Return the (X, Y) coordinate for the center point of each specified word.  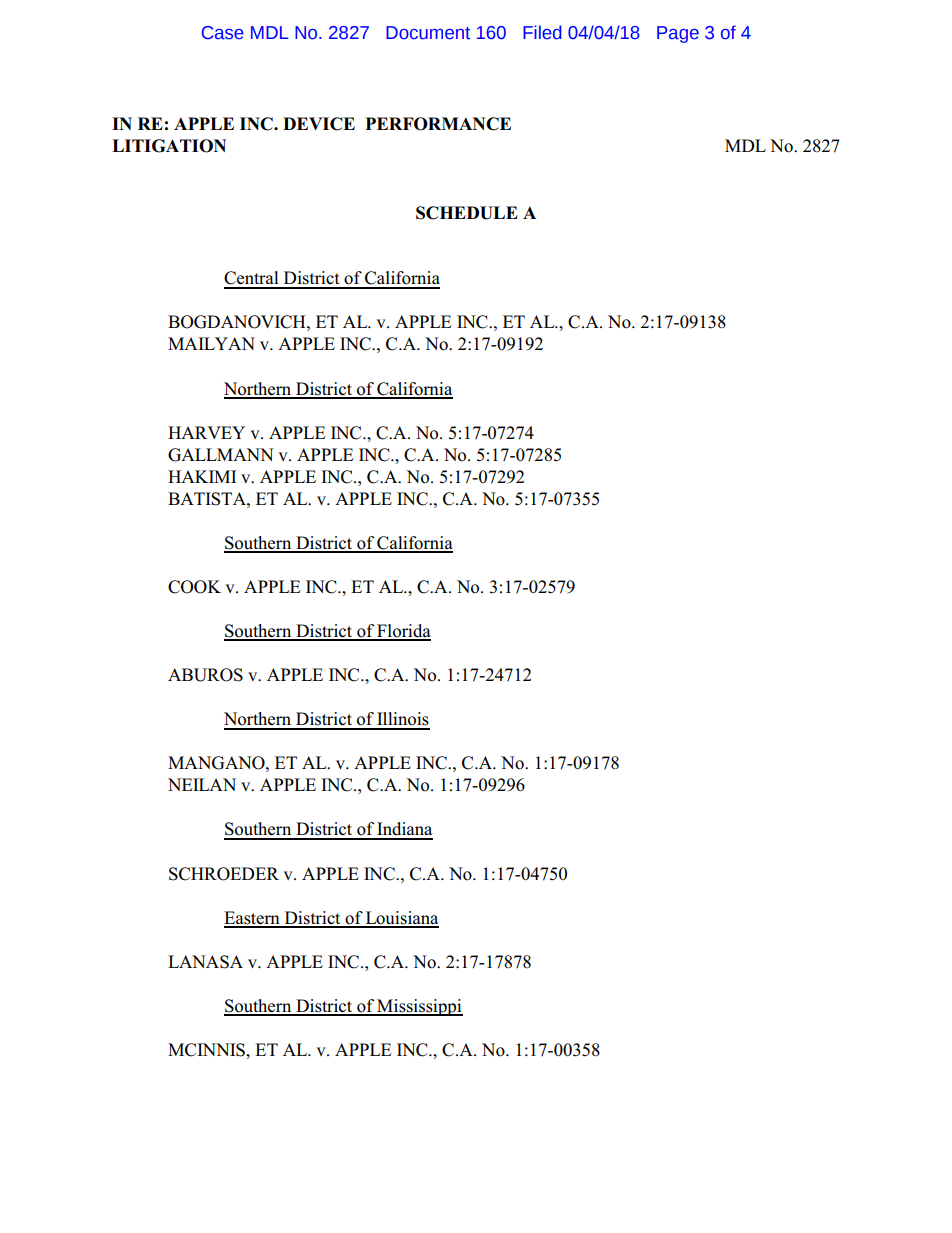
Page (678, 34)
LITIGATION (169, 146)
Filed (542, 32)
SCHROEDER (224, 874)
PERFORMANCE (438, 124)
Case (223, 33)
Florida (403, 632)
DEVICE (319, 124)
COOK (194, 587)
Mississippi (419, 1007)
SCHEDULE (467, 213)
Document (428, 33)
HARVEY (206, 432)
